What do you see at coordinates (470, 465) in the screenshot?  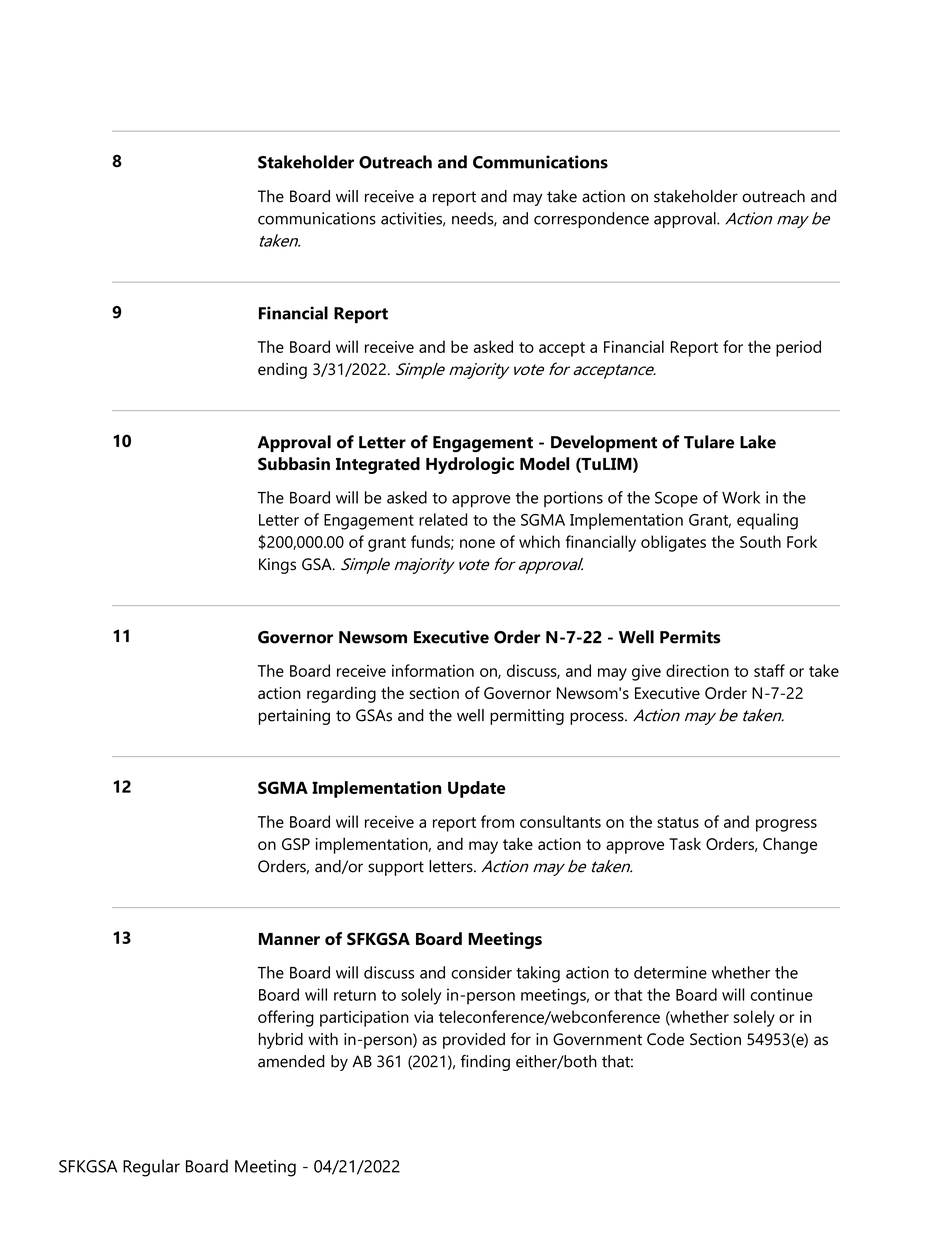 I see `Hydrologic` at bounding box center [470, 465].
